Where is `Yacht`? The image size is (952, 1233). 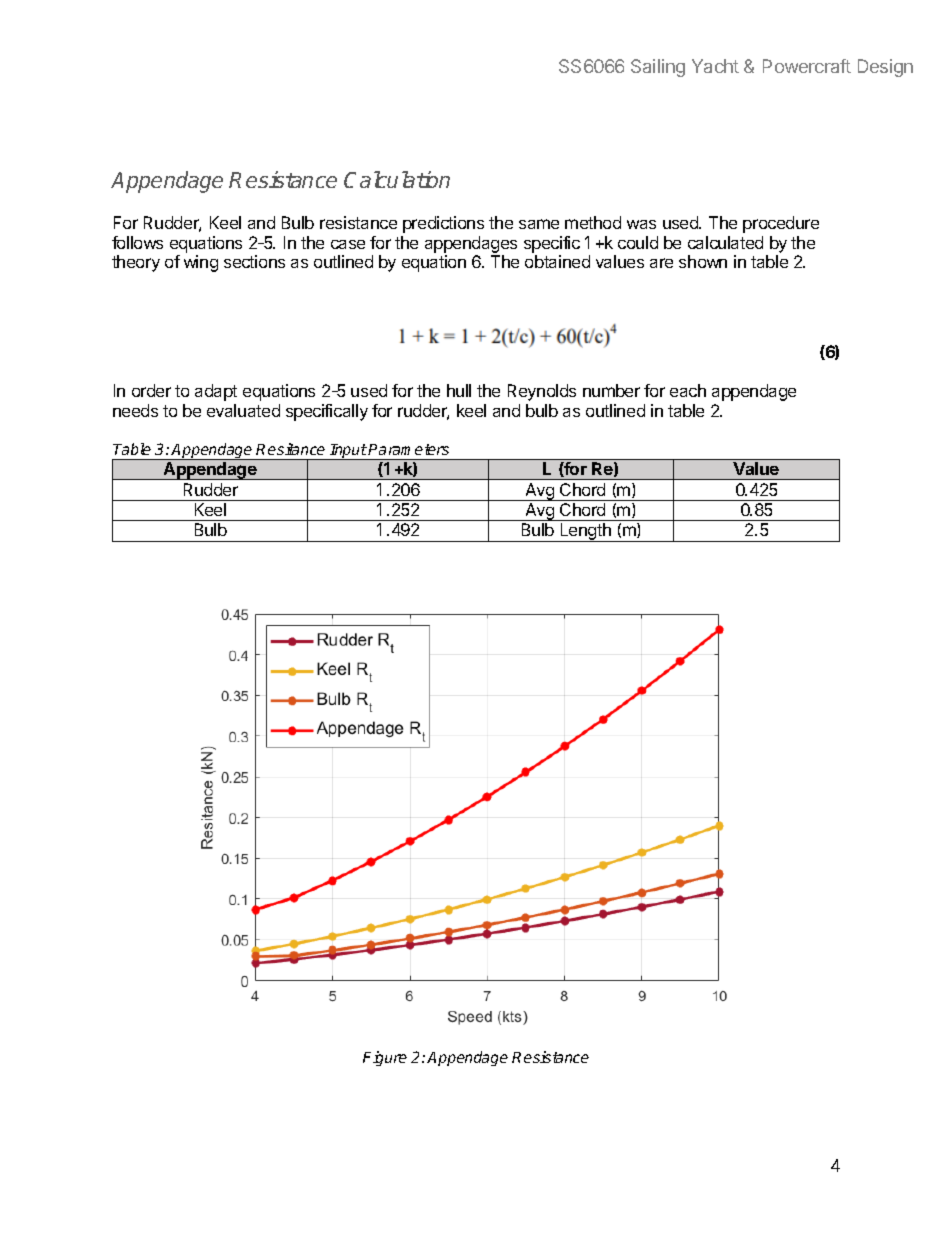
Yacht is located at coordinates (715, 66).
